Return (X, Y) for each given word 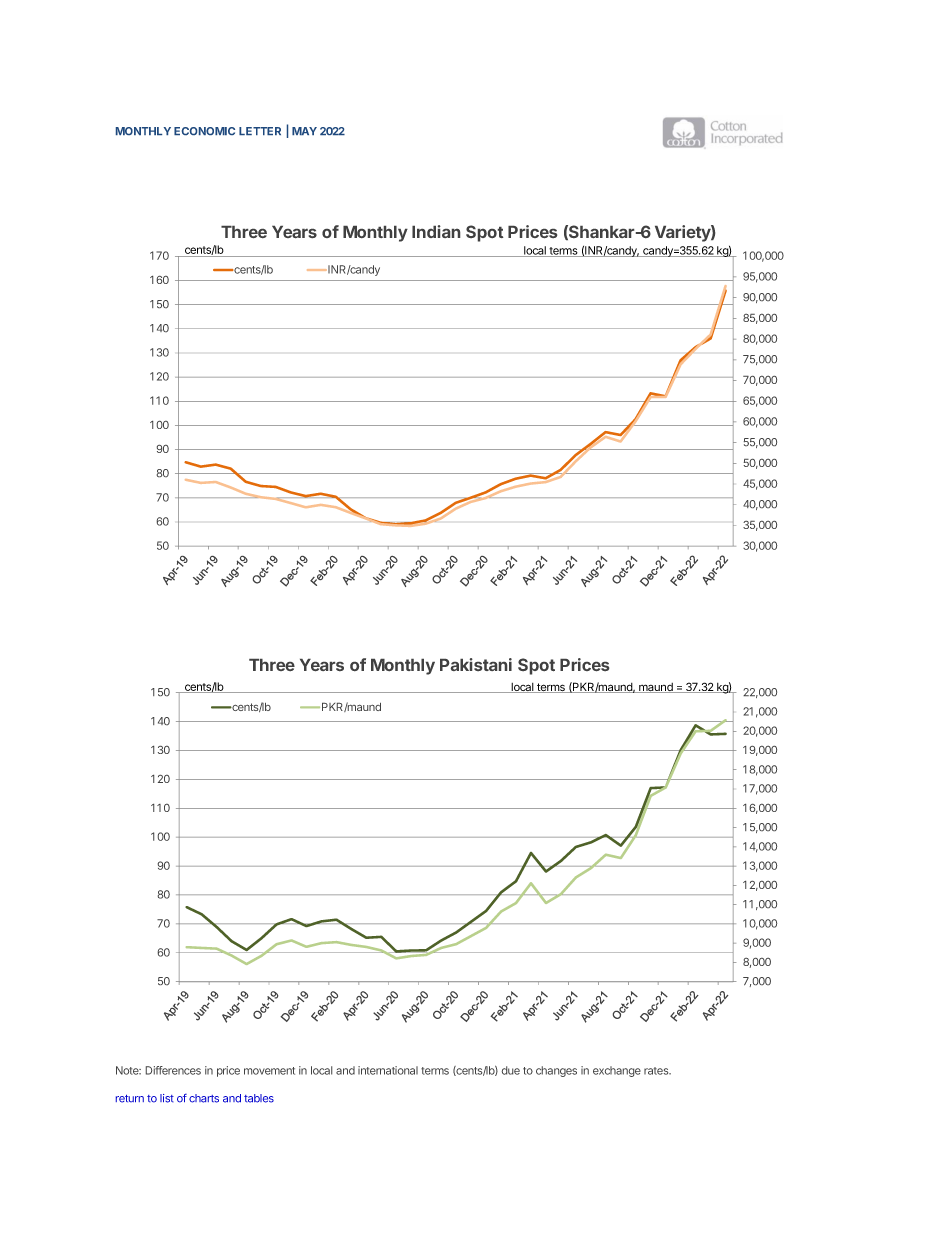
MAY (304, 131)
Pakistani (476, 664)
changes (556, 1071)
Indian (436, 231)
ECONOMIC (204, 131)
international (388, 1070)
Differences (173, 1070)
